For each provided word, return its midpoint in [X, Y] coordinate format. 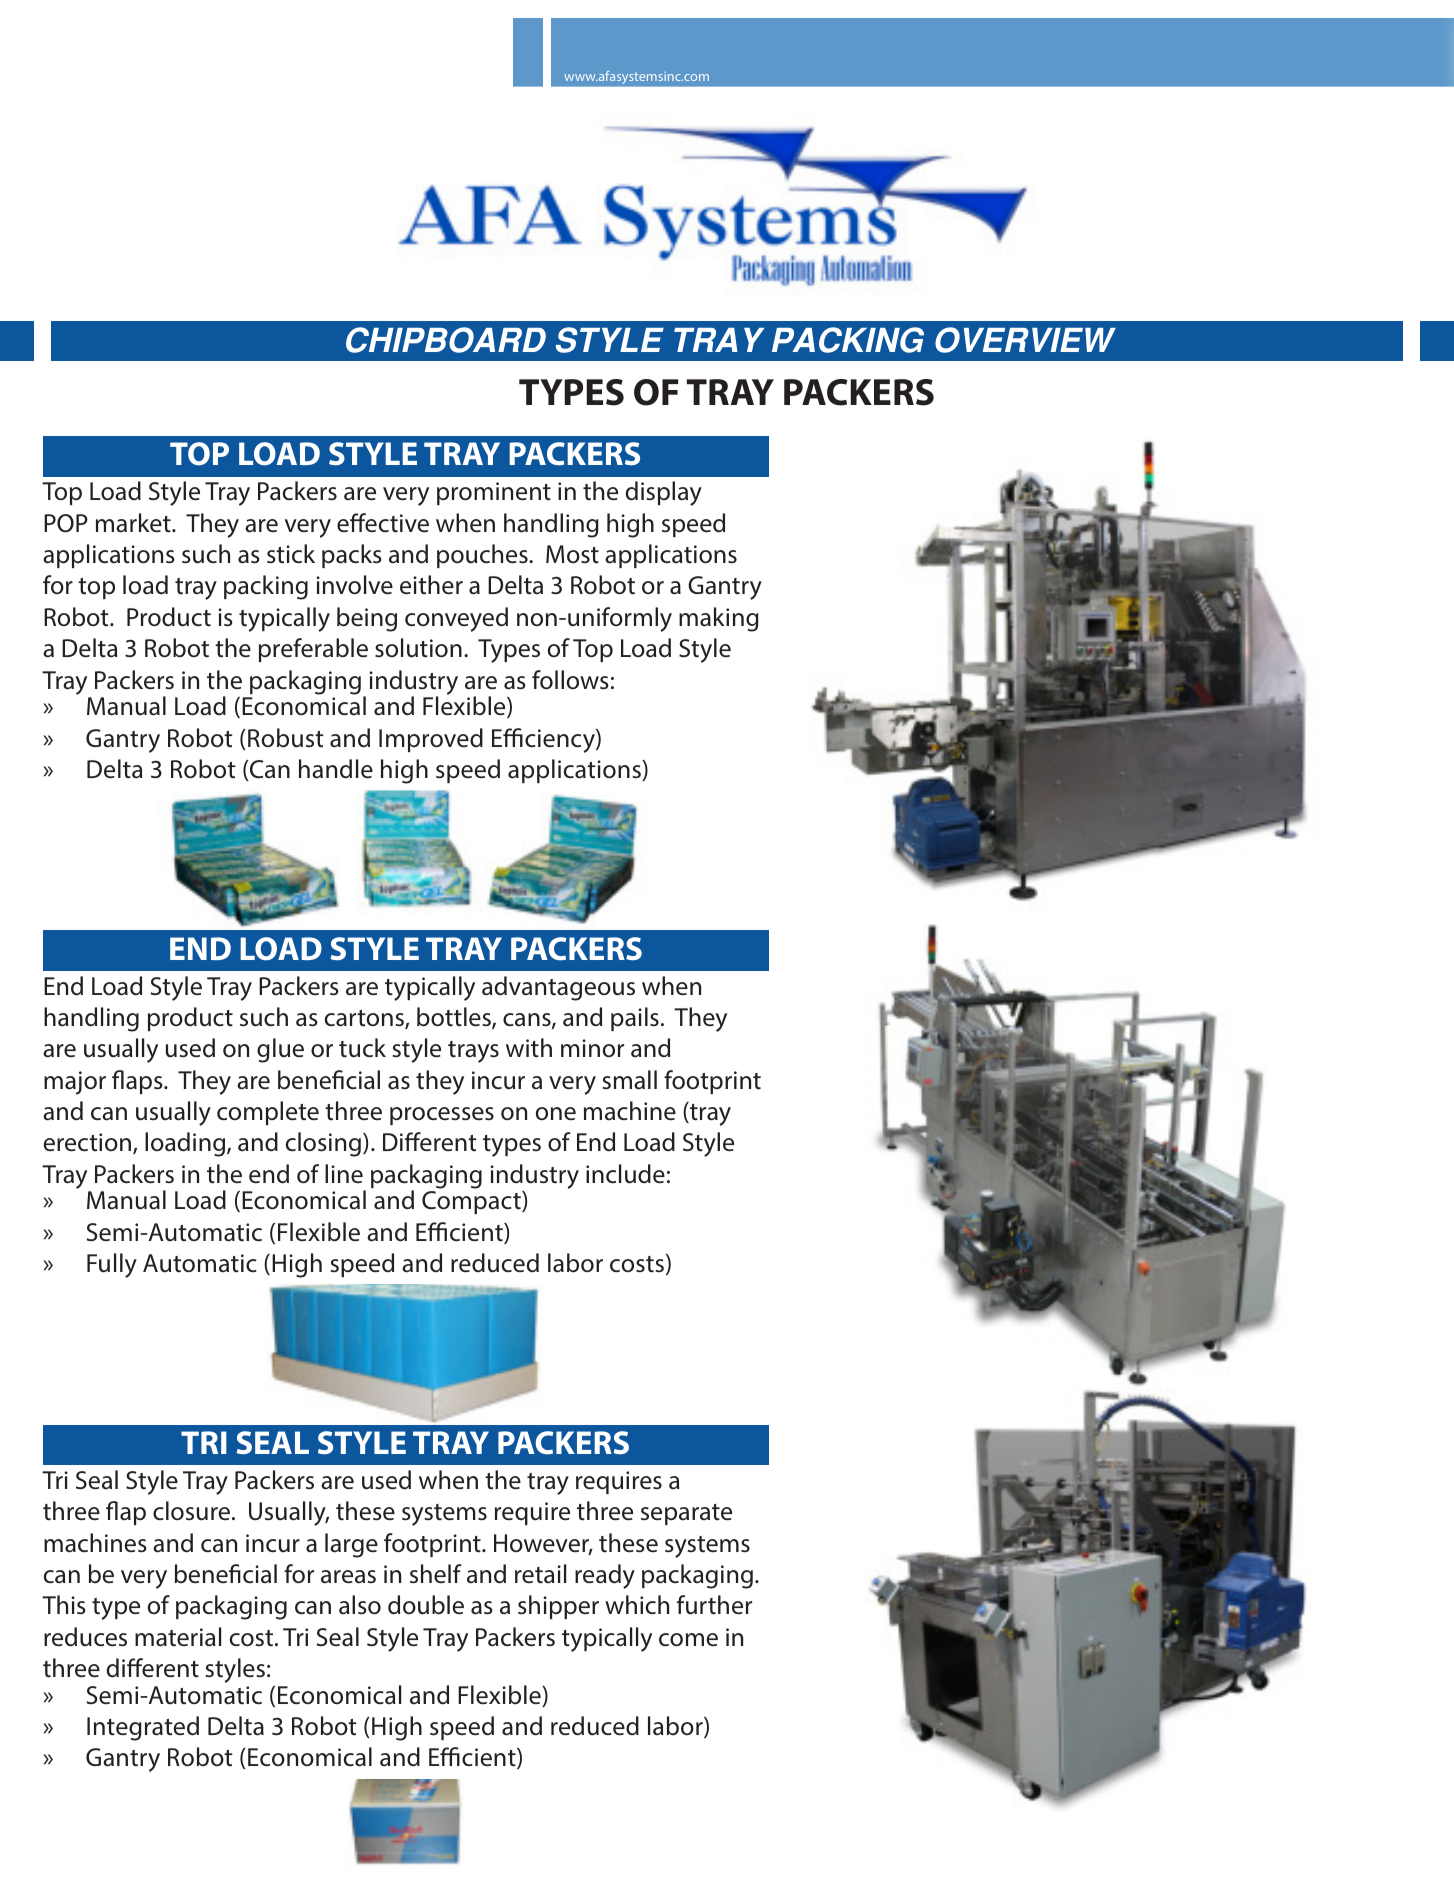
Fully [112, 1265]
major [75, 1083]
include [625, 1174]
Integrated [143, 1728]
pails [635, 1019]
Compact [472, 1202]
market [134, 523]
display [664, 493]
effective [383, 523]
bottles [455, 1018]
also [360, 1605]
